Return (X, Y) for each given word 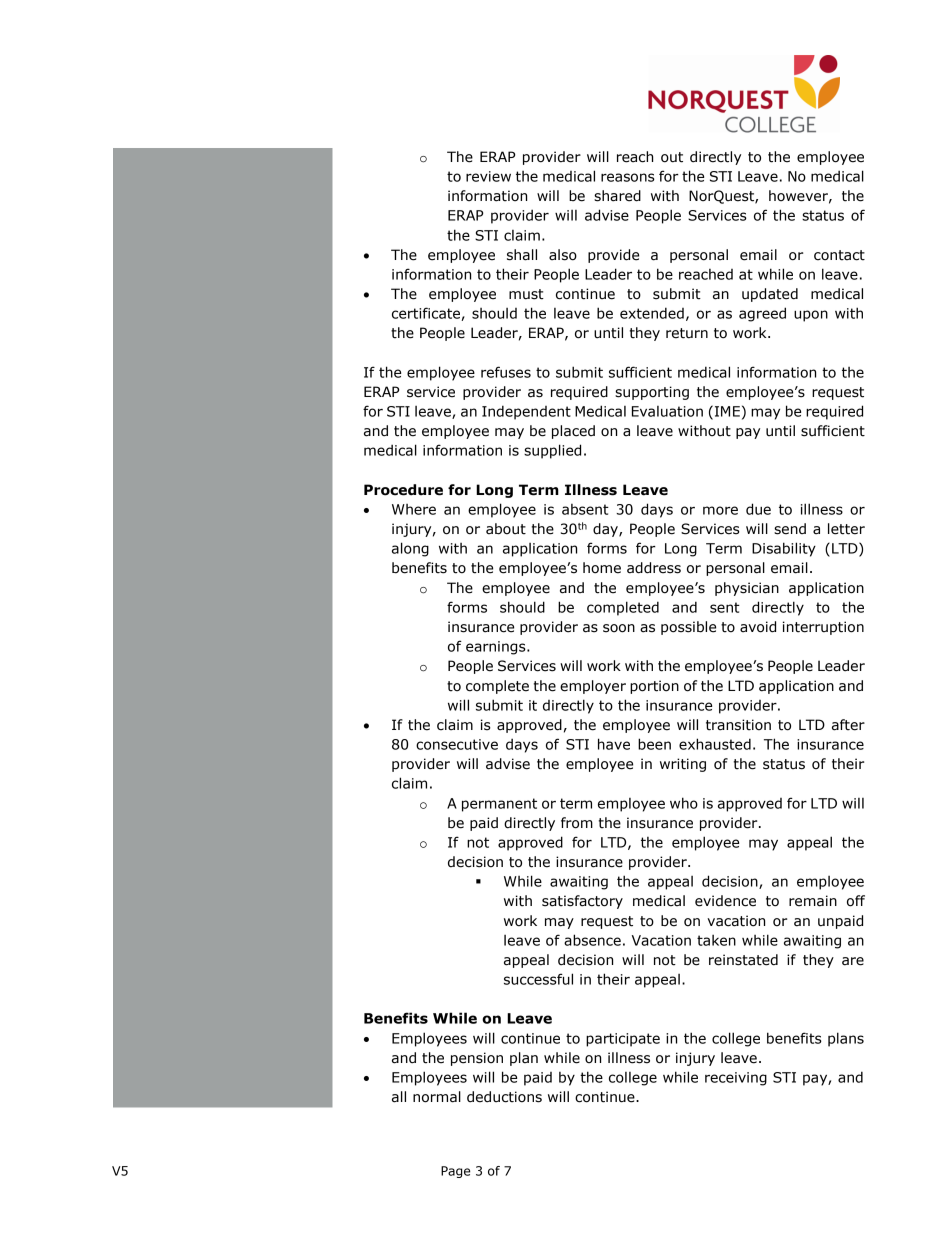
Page (455, 1172)
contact (839, 255)
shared (617, 196)
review (488, 176)
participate (623, 1040)
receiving (736, 1079)
